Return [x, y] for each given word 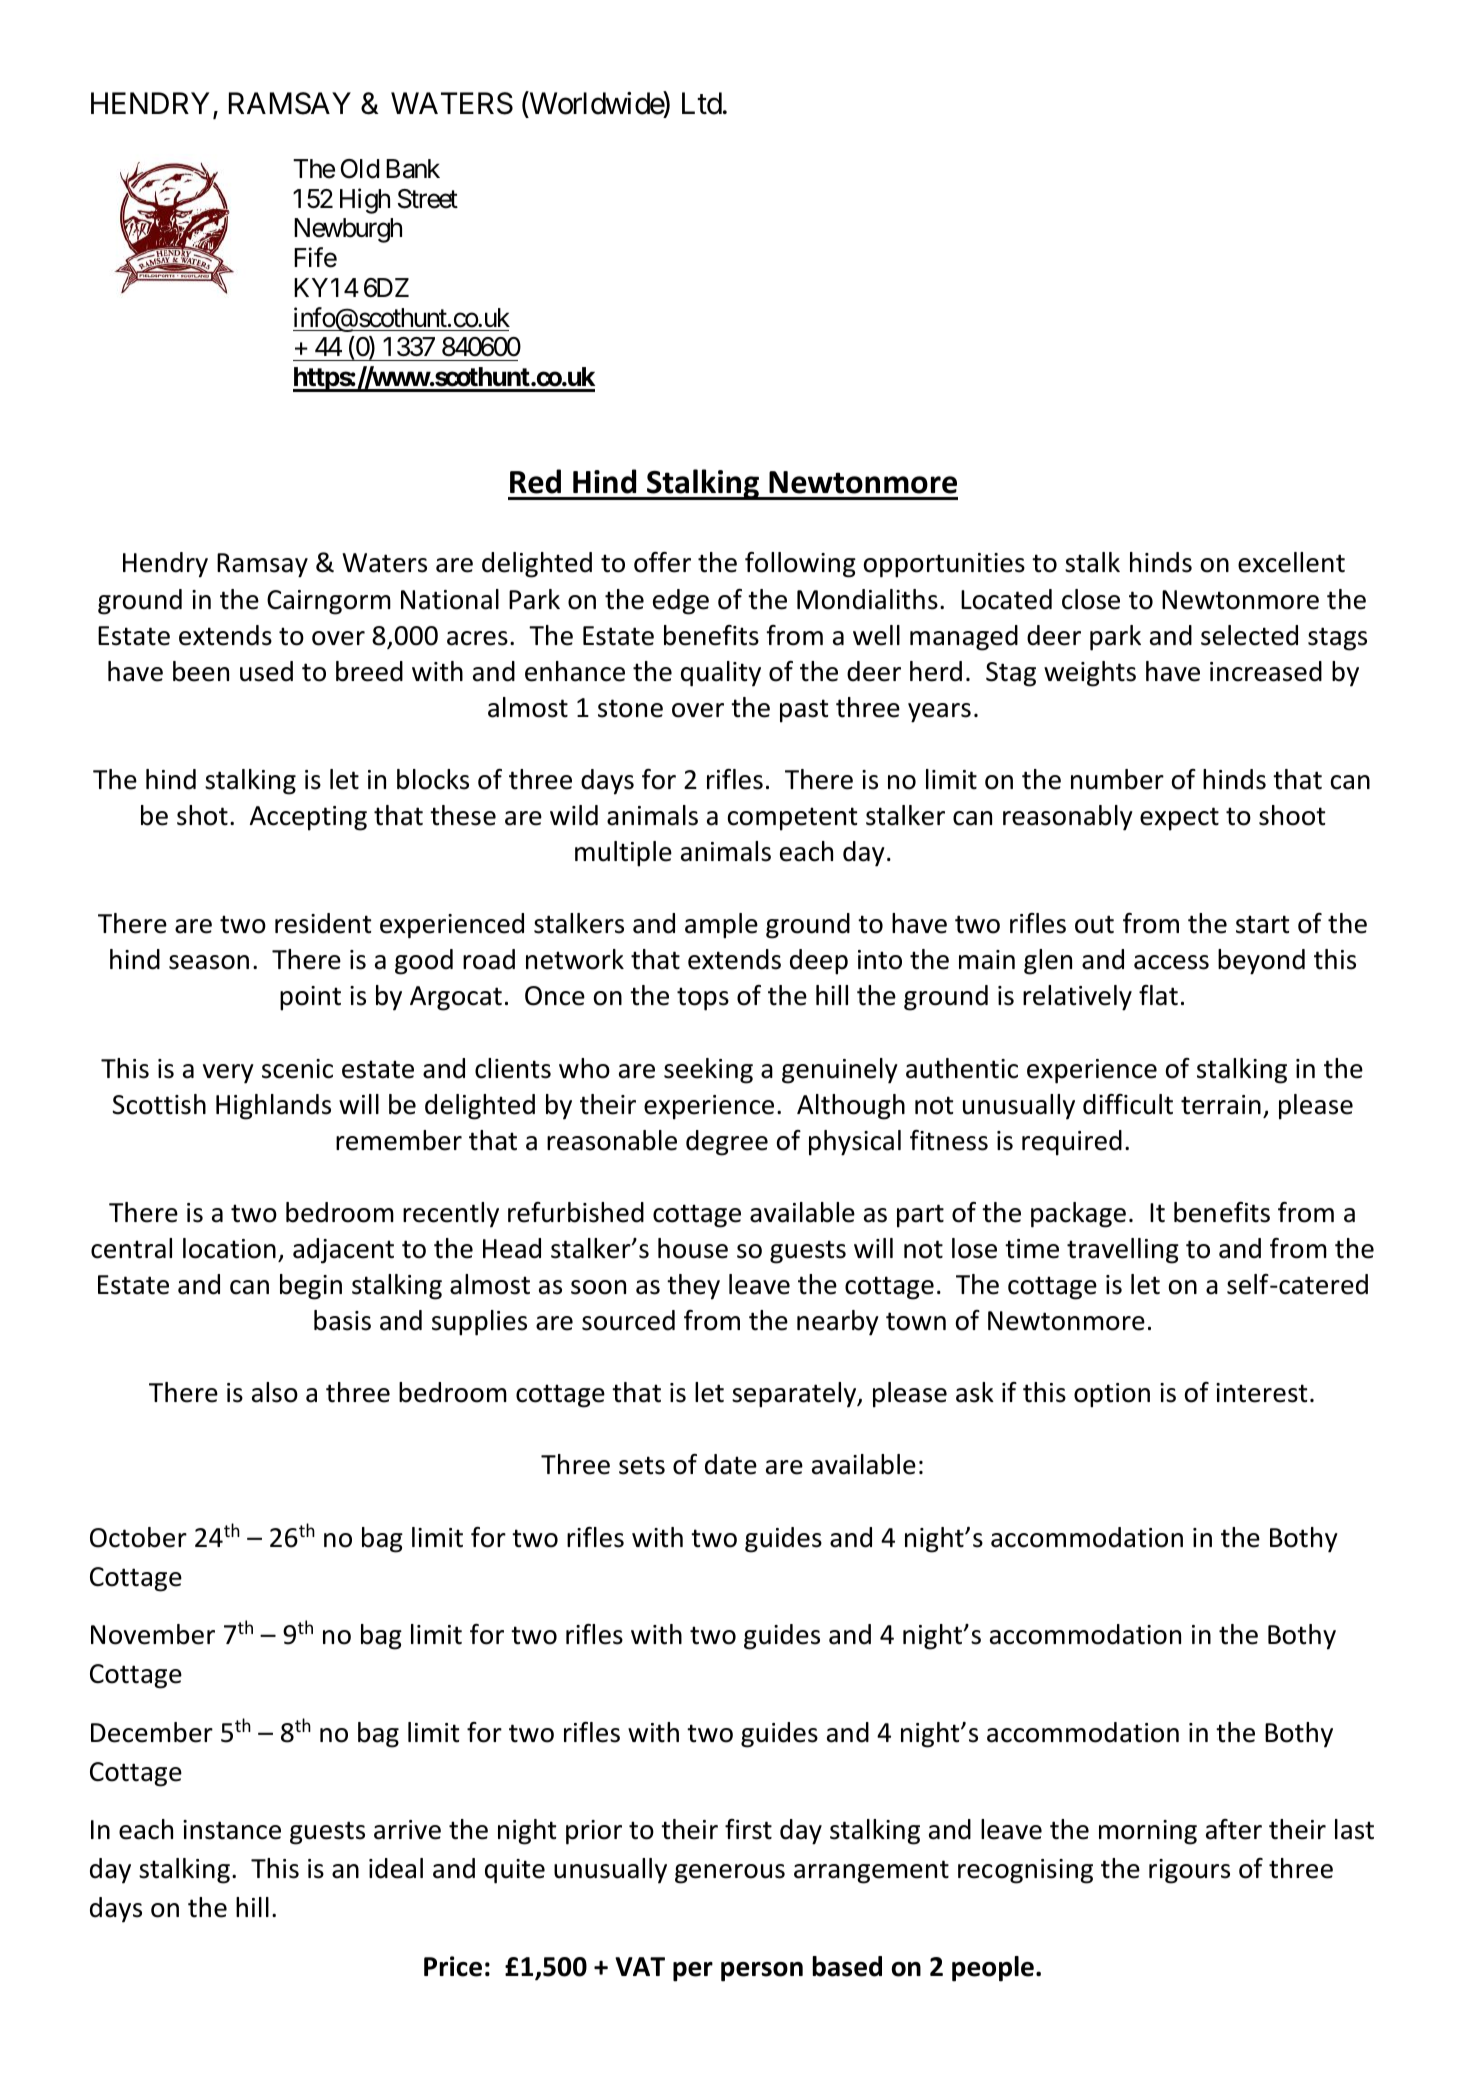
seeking [708, 1071]
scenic [297, 1069]
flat [1158, 995]
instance [232, 1830]
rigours [1189, 1871]
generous [730, 1874]
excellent [1291, 562]
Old [360, 169]
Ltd [702, 103]
